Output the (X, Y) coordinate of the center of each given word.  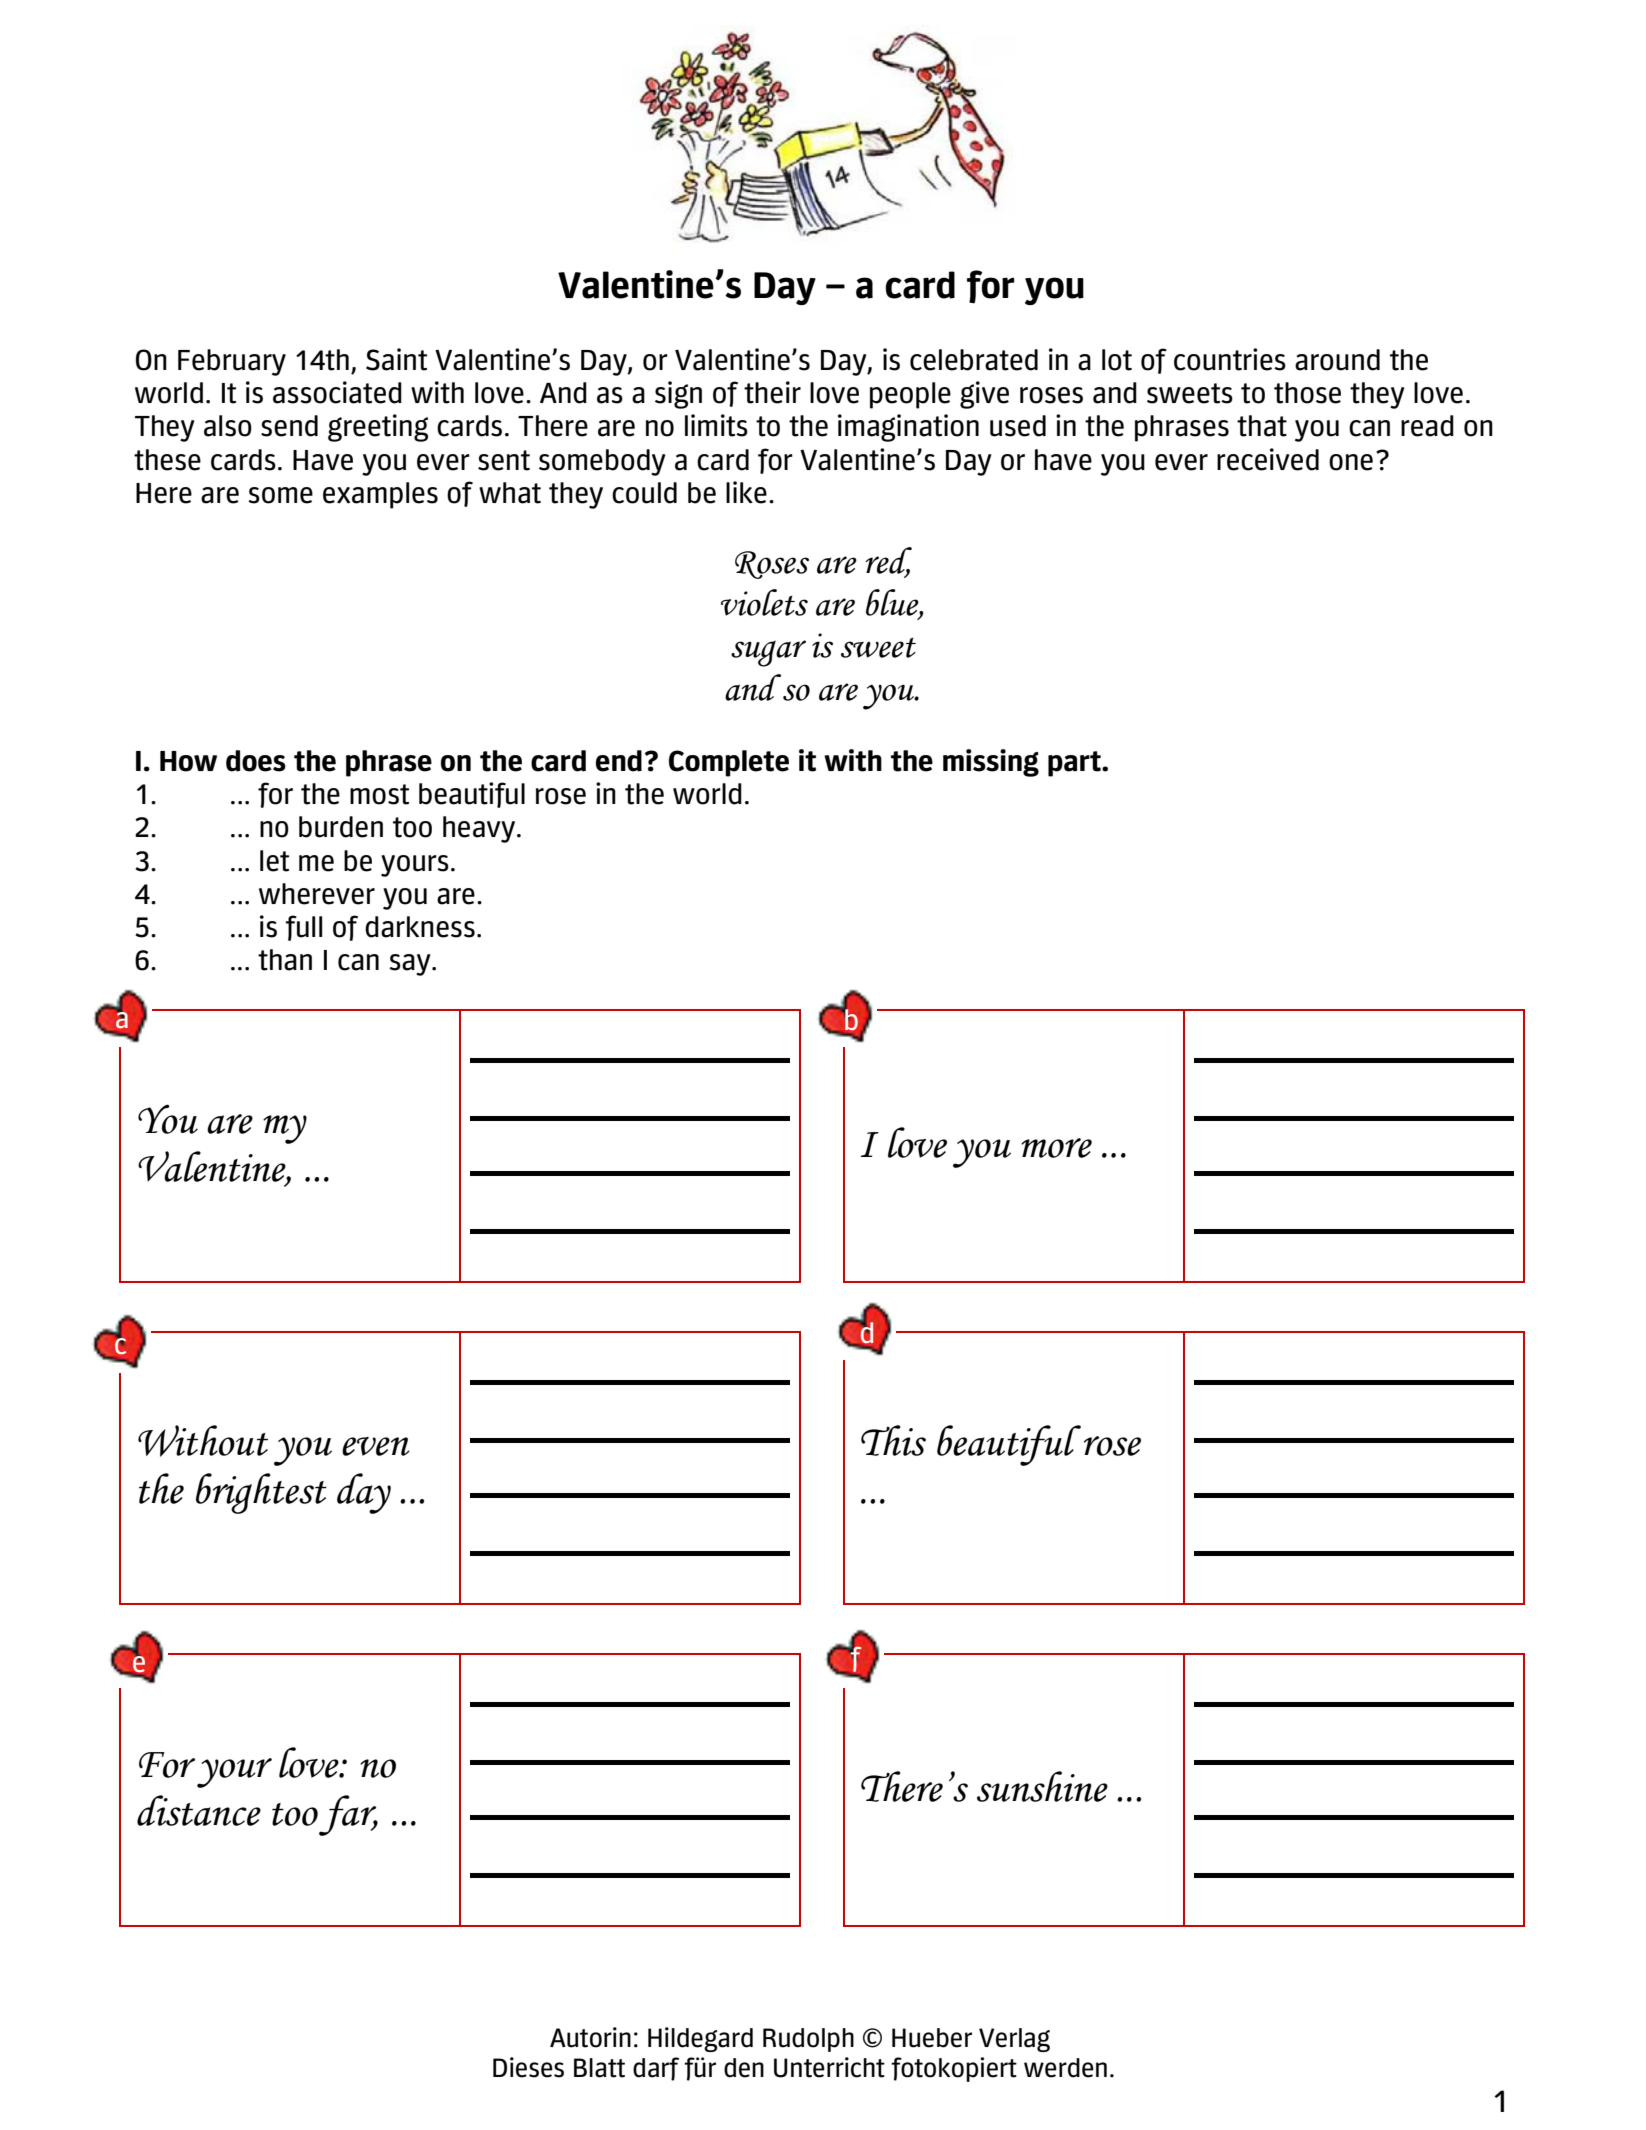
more (1056, 1148)
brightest (261, 1493)
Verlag (1014, 2040)
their (772, 392)
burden (341, 827)
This (893, 1440)
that (1262, 426)
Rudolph (808, 2040)
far (348, 1815)
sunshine (1042, 1786)
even (376, 1446)
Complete (729, 763)
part (1075, 764)
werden (1065, 2068)
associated (337, 392)
